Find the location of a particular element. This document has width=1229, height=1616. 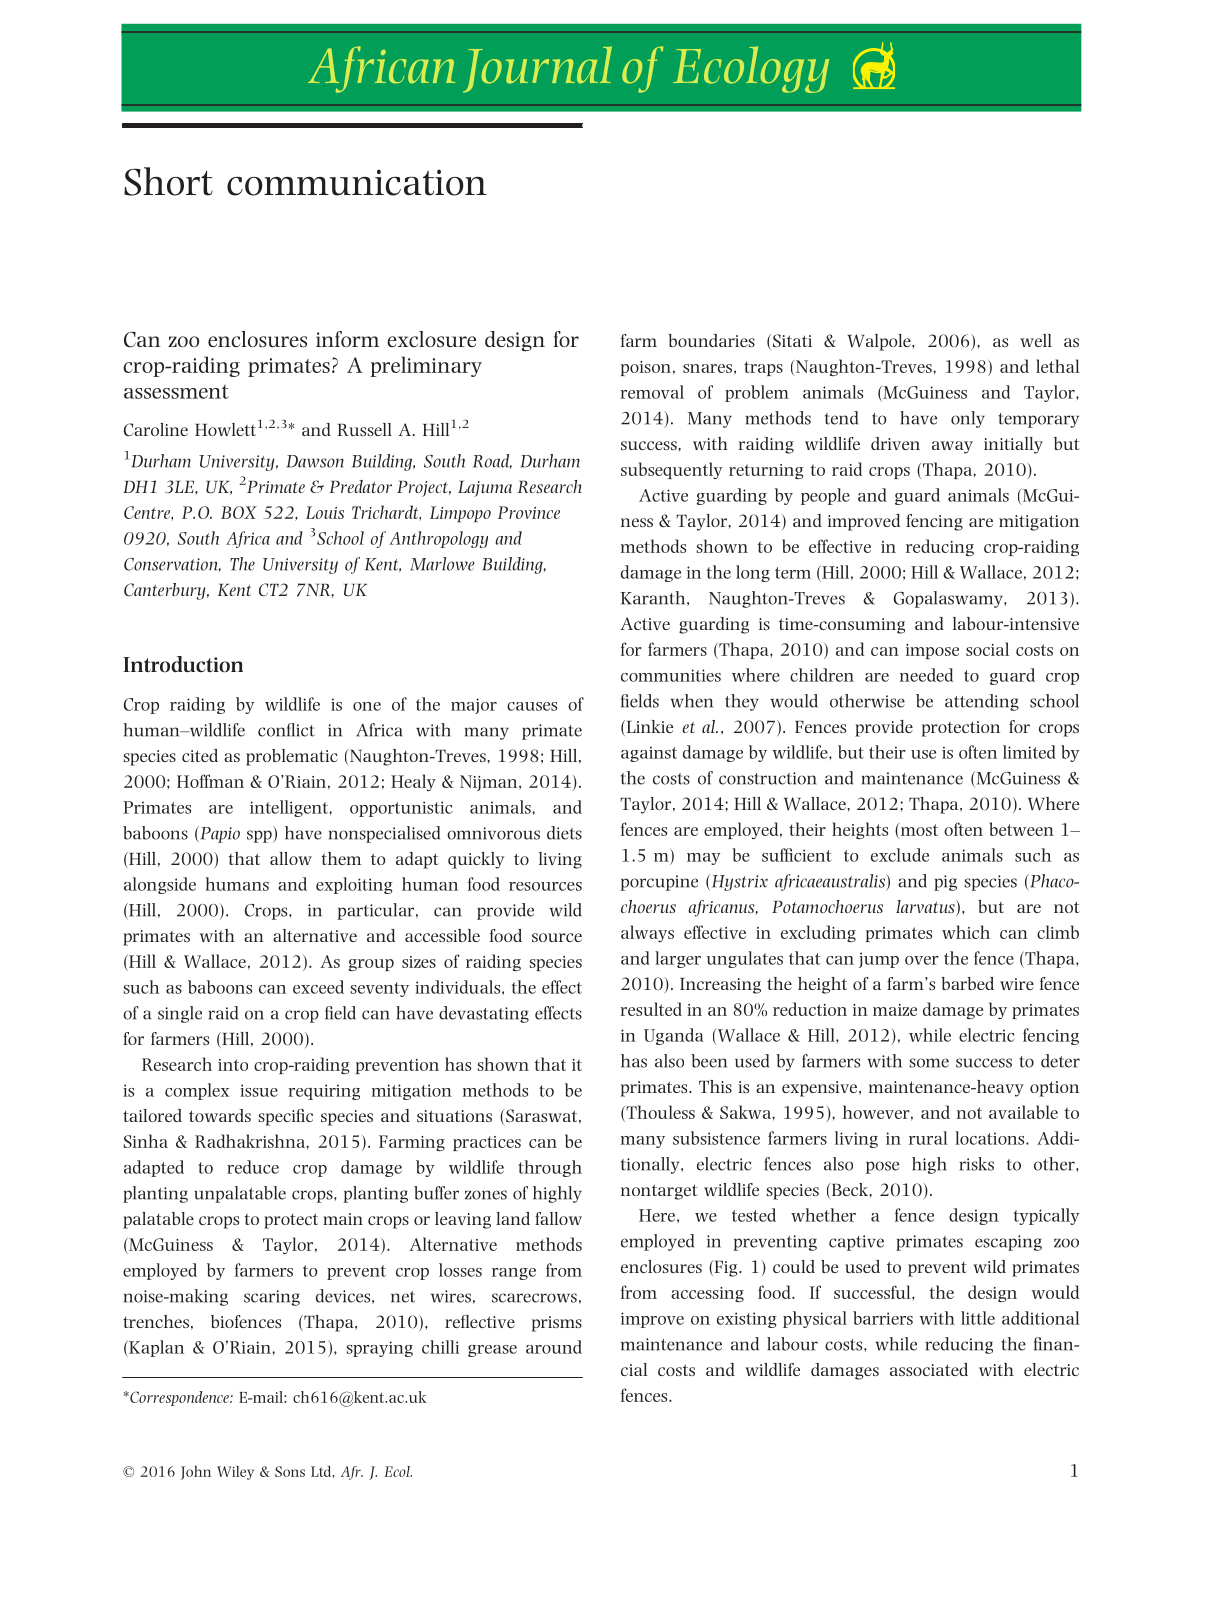

Walpole is located at coordinates (880, 342).
